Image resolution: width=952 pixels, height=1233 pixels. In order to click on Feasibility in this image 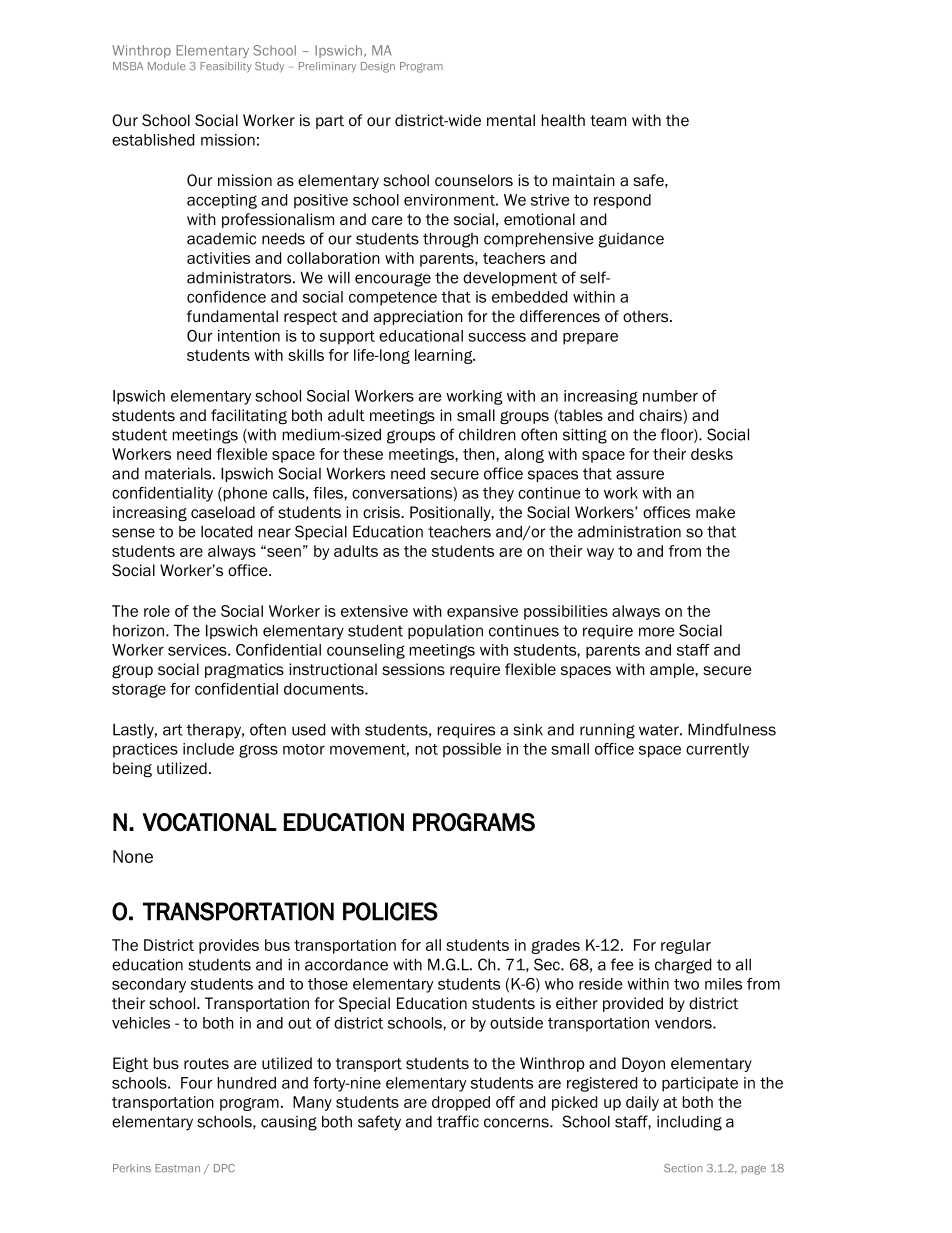, I will do `click(226, 67)`.
